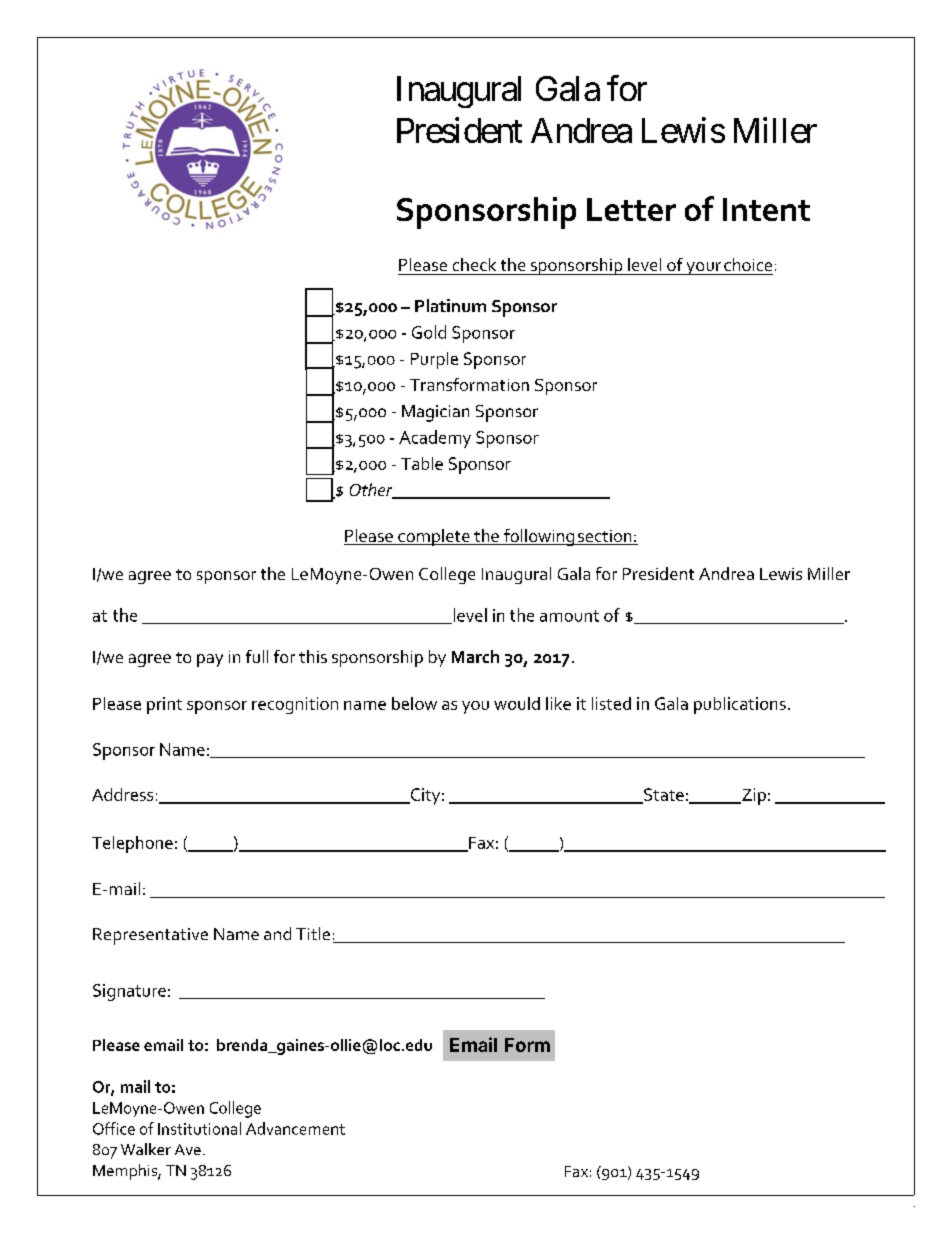  Describe the element at coordinates (569, 616) in the document. I see `amount` at that location.
